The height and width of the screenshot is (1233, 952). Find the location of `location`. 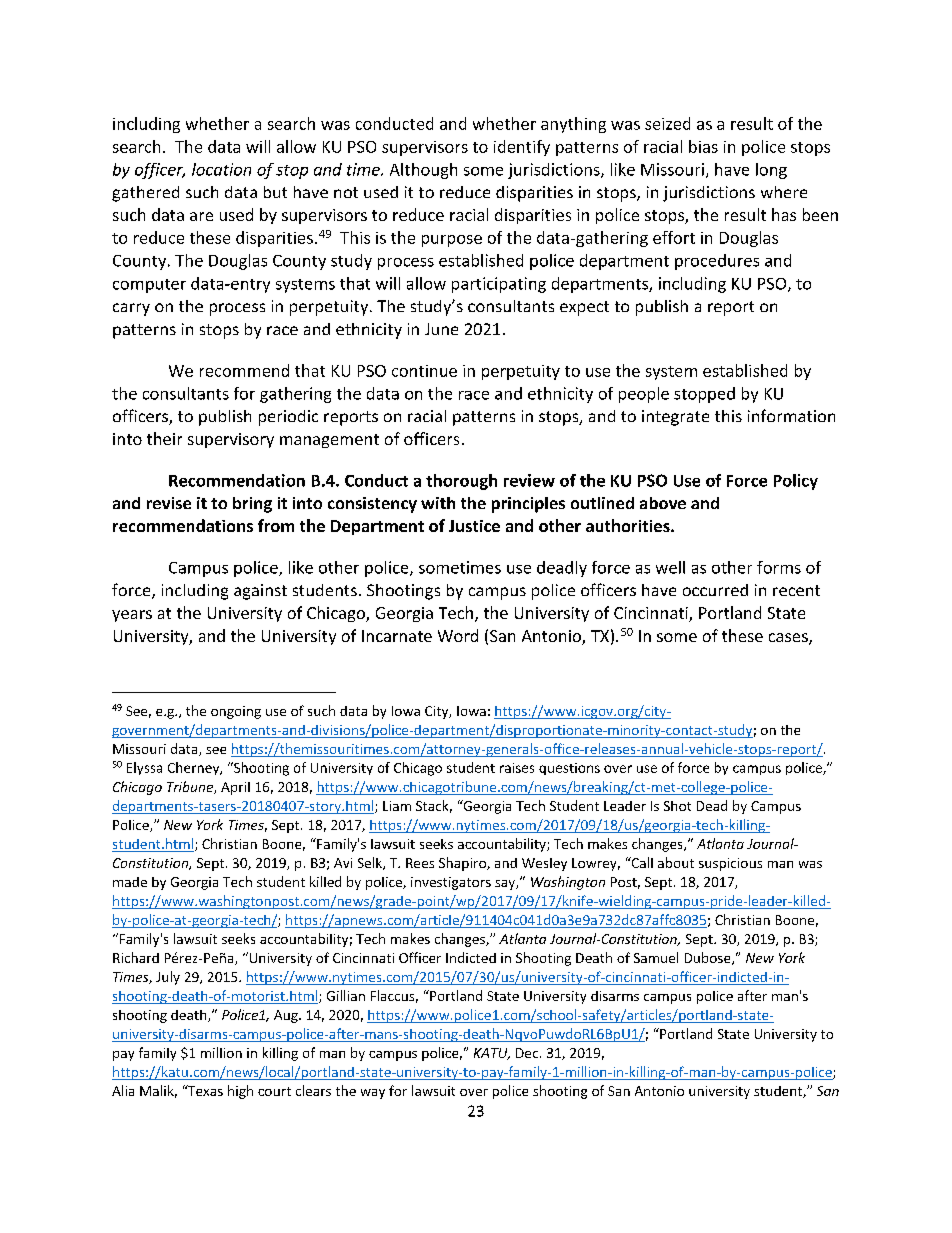

location is located at coordinates (221, 169).
